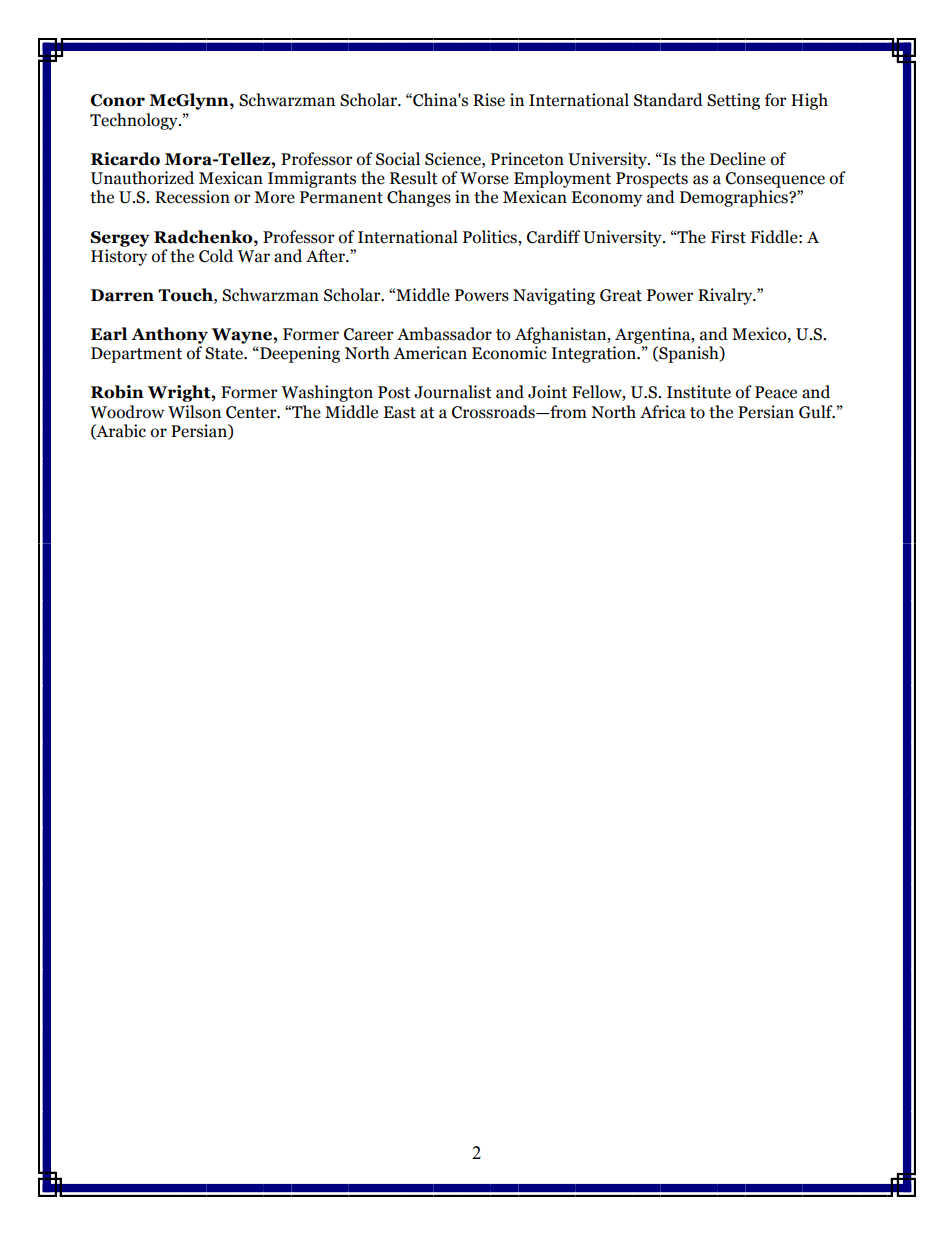 This screenshot has width=952, height=1233. What do you see at coordinates (484, 178) in the screenshot?
I see `Worse` at bounding box center [484, 178].
